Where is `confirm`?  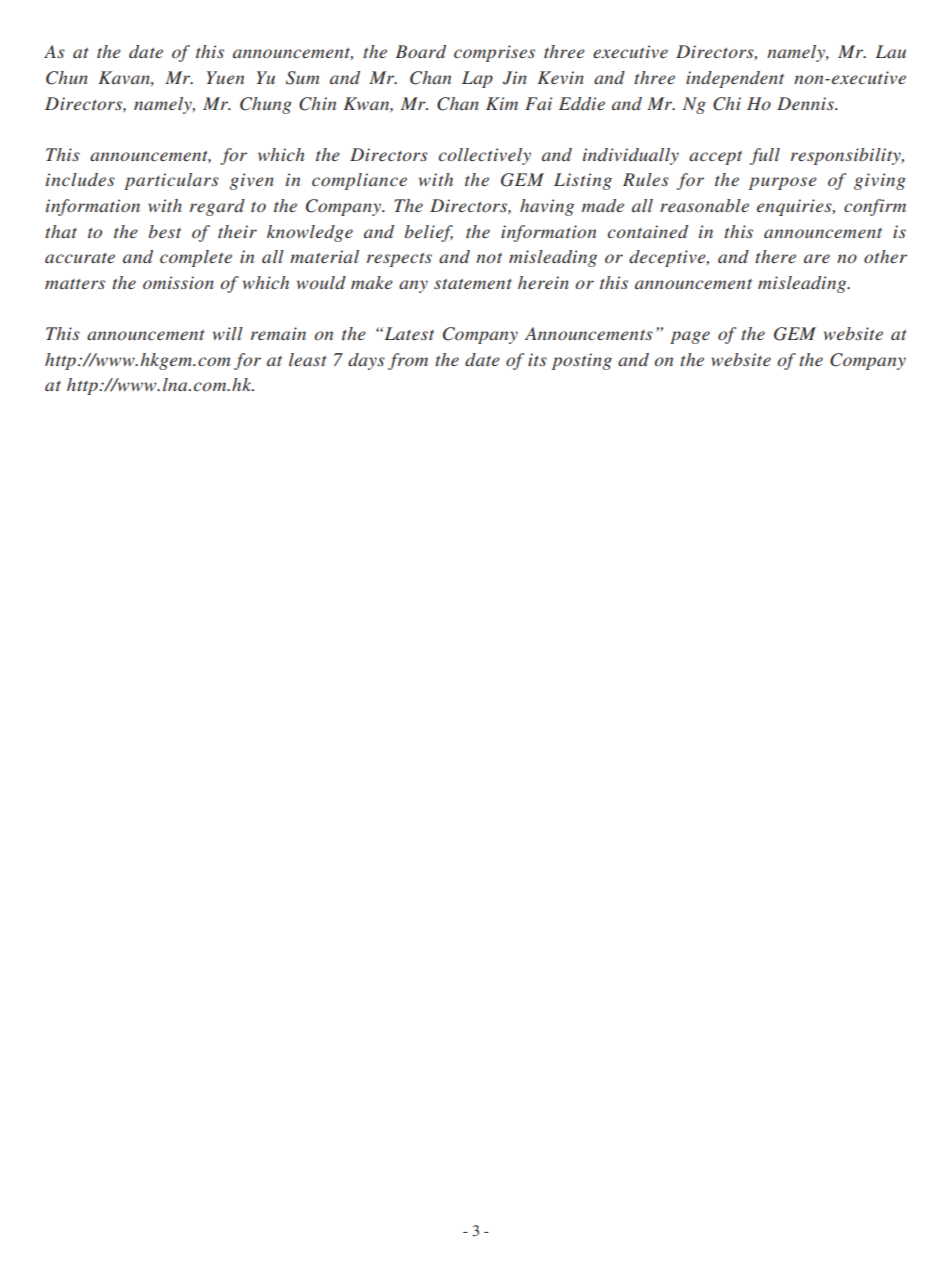 confirm is located at coordinates (875, 207).
